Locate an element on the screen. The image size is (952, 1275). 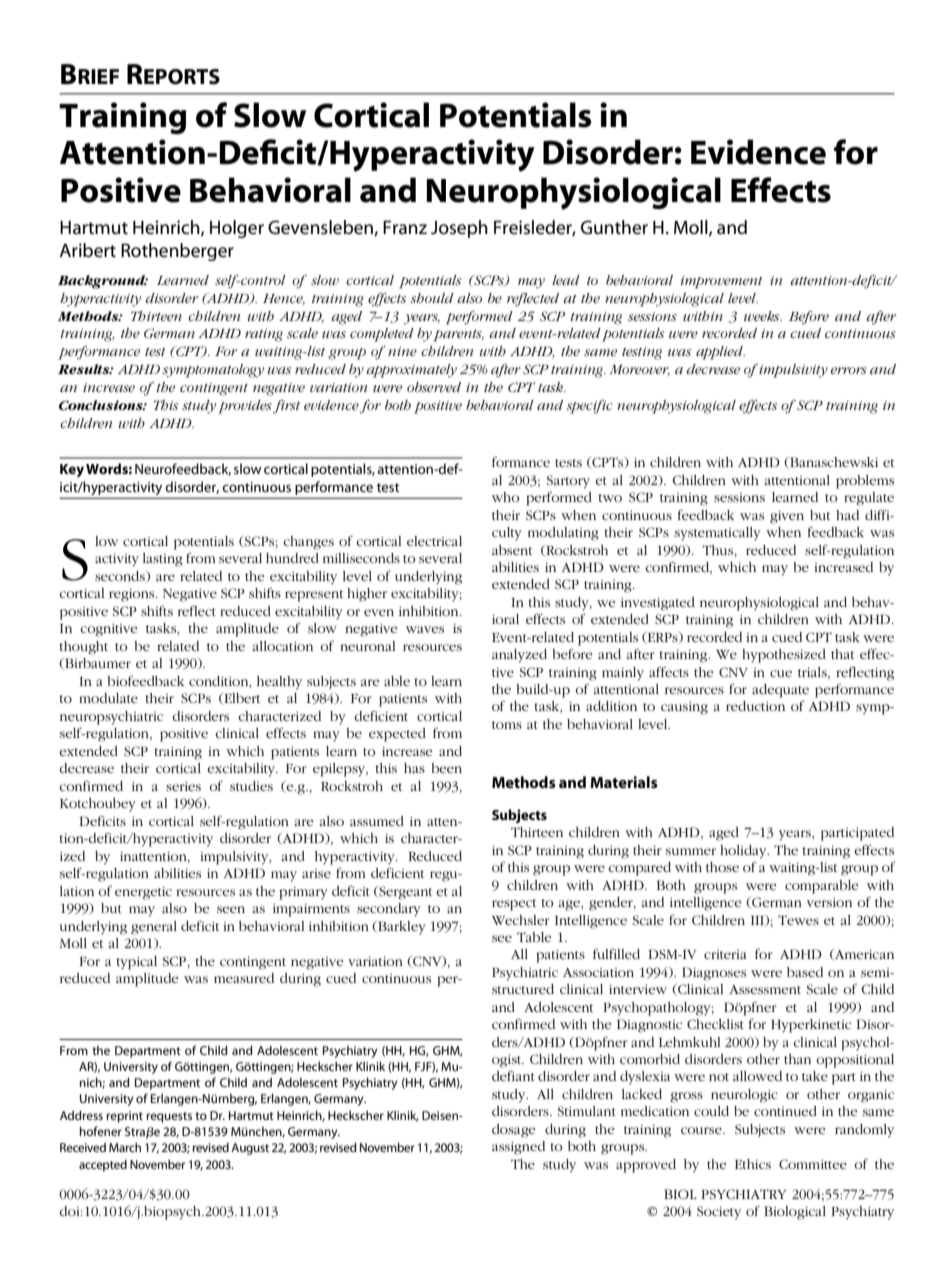
modulate is located at coordinates (108, 698).
